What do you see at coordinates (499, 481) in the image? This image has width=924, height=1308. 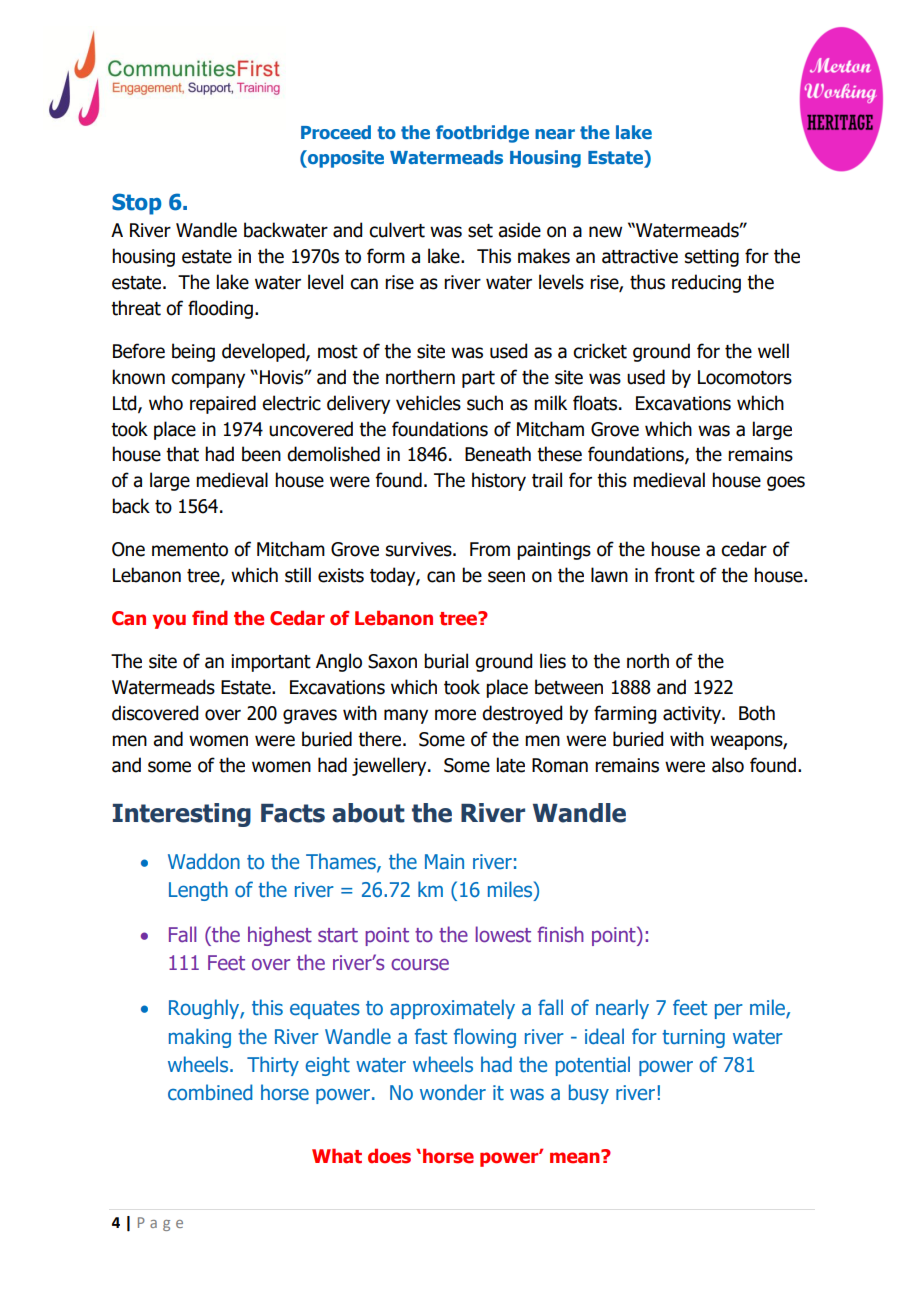 I see `history` at bounding box center [499, 481].
